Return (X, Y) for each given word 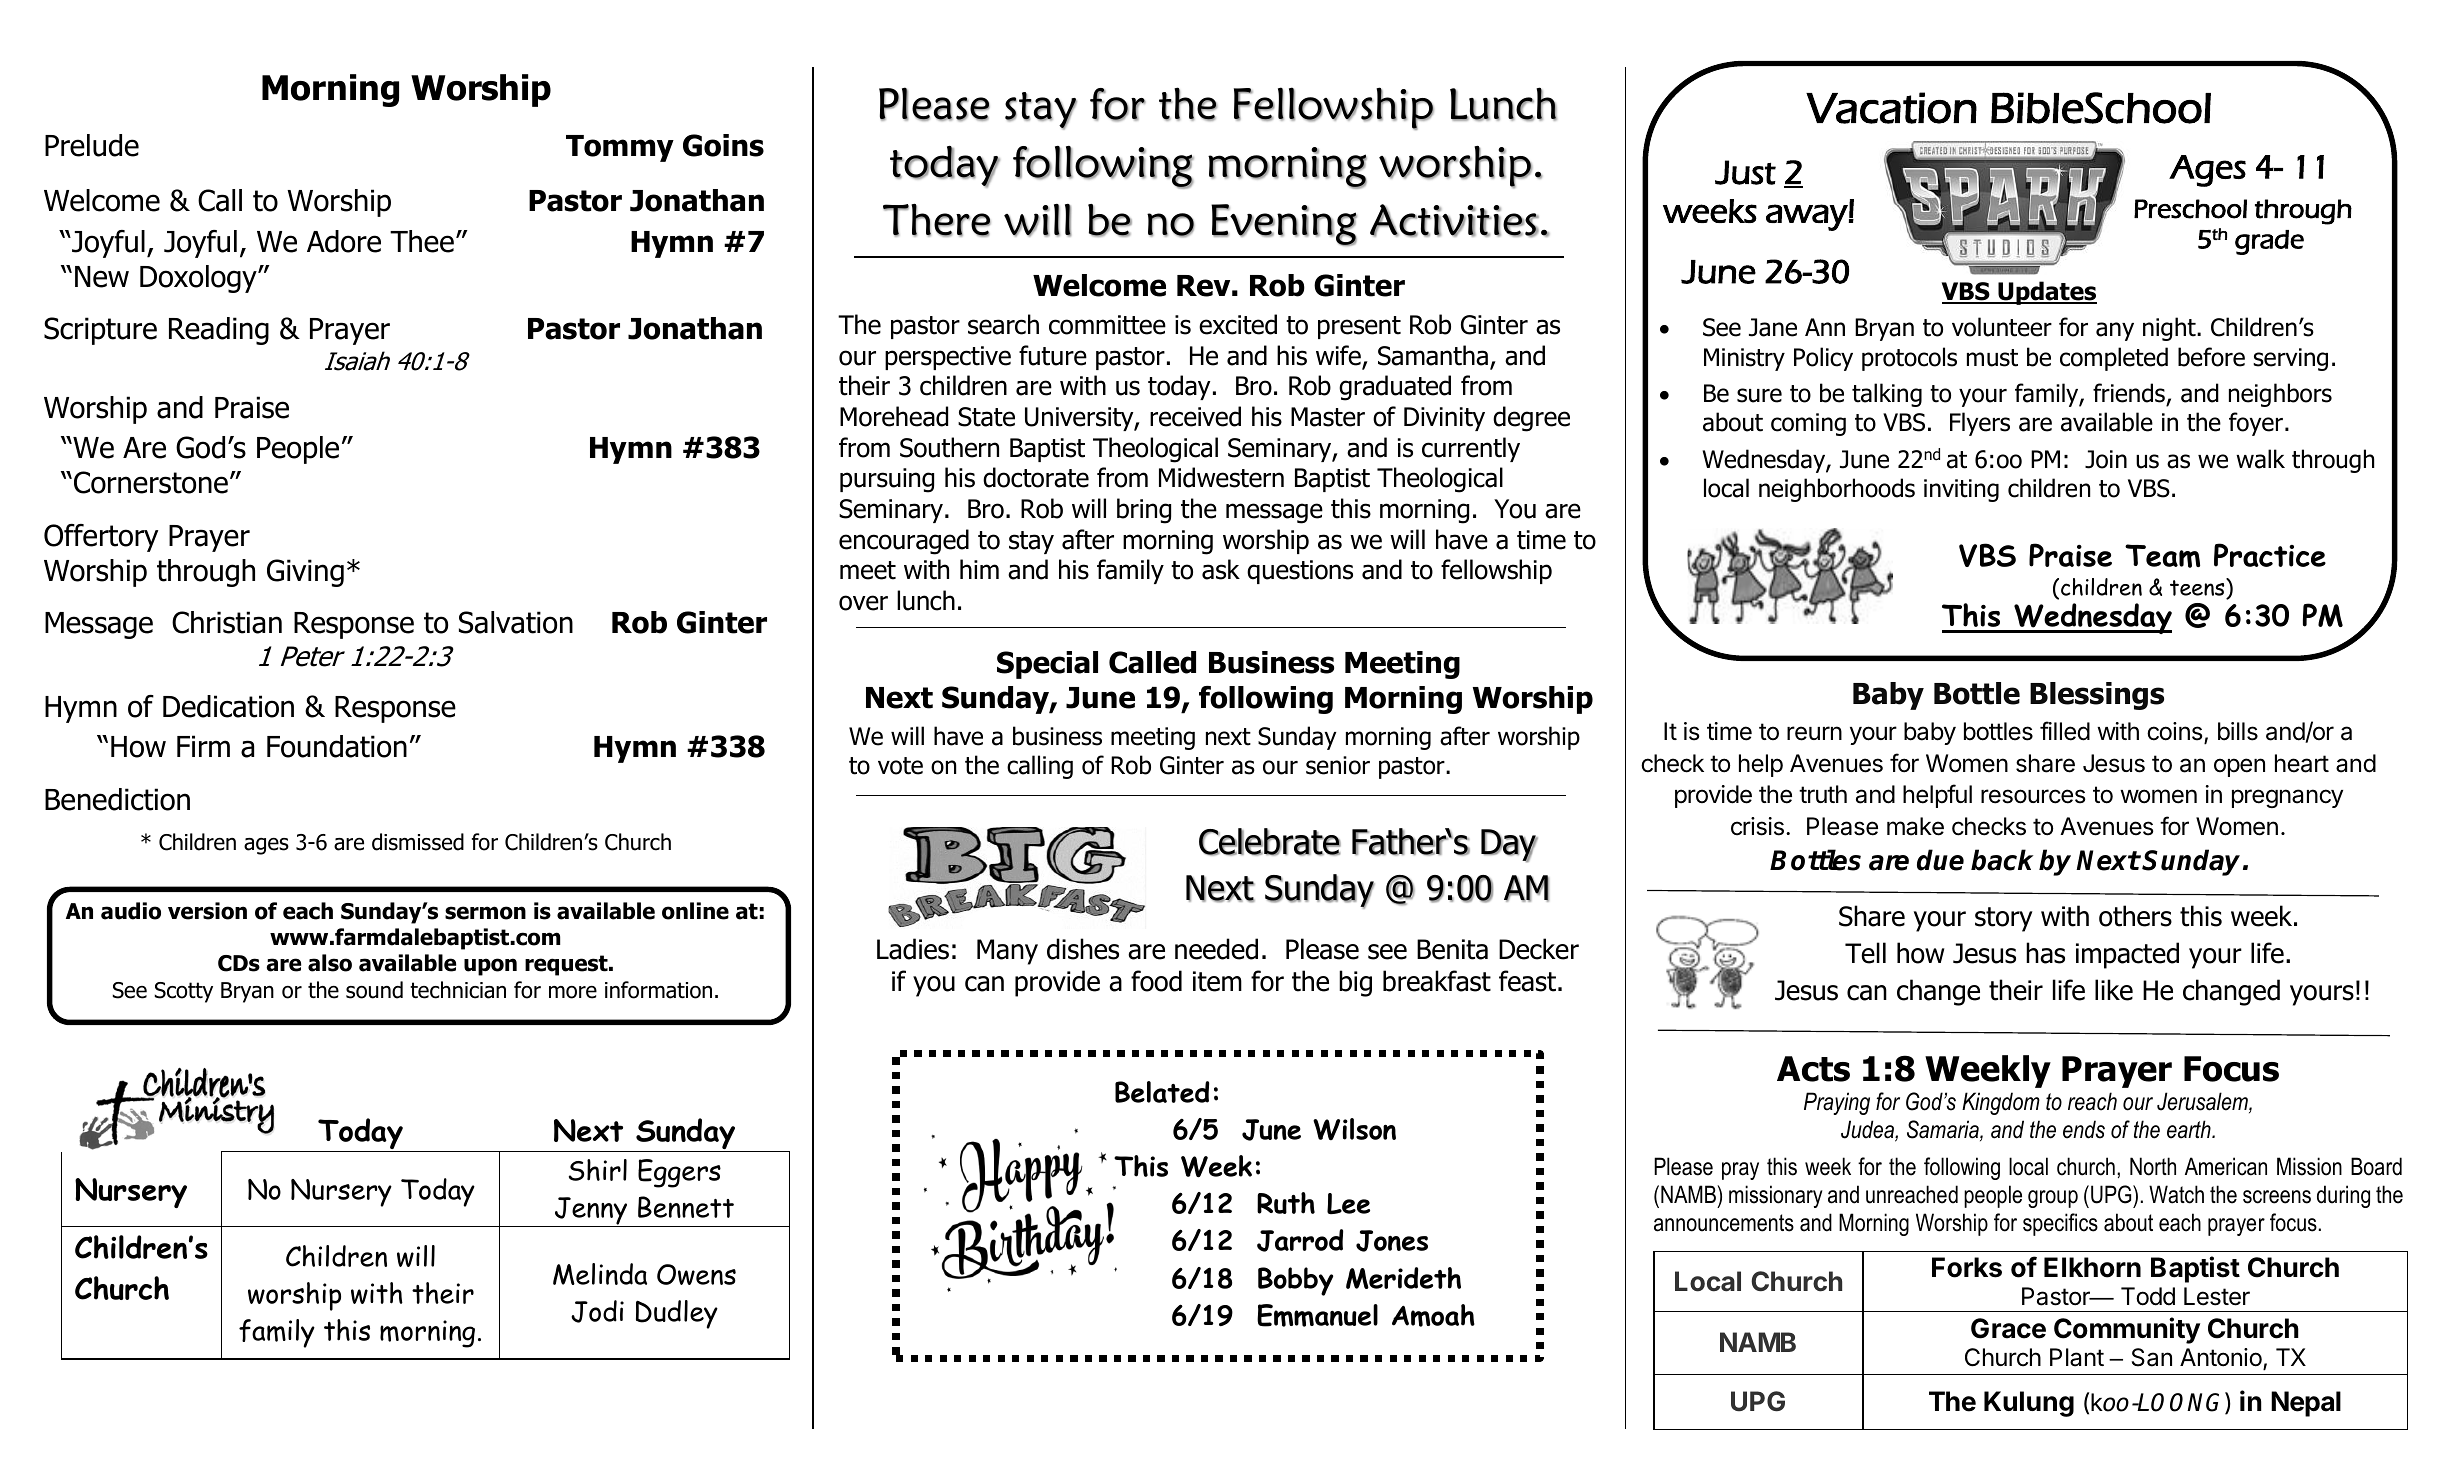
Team (2162, 556)
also (330, 963)
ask (1221, 569)
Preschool (2190, 209)
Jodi (597, 1311)
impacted (2127, 955)
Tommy (620, 148)
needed (1216, 949)
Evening (1284, 225)
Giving (305, 573)
